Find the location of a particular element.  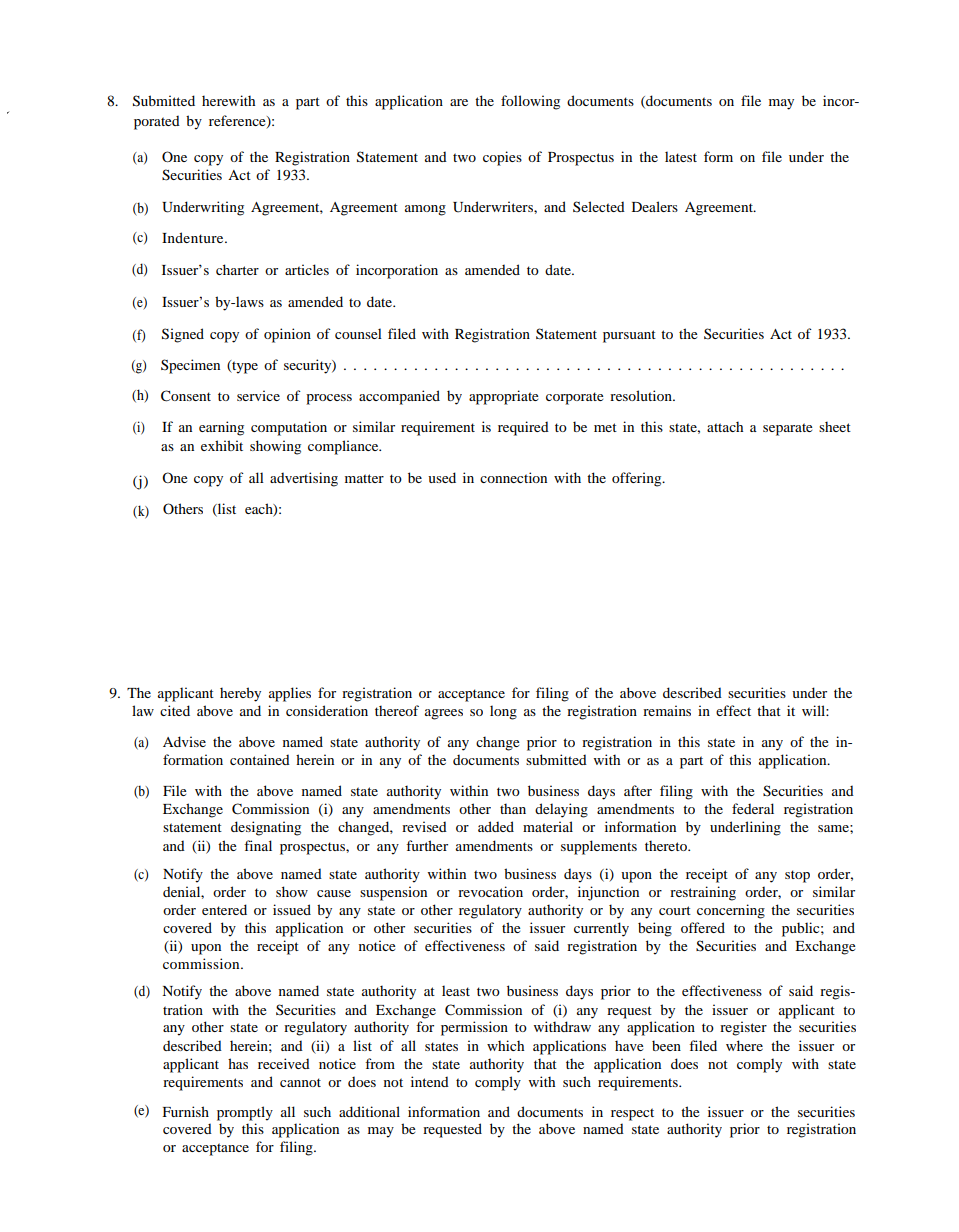

opinion is located at coordinates (287, 335).
